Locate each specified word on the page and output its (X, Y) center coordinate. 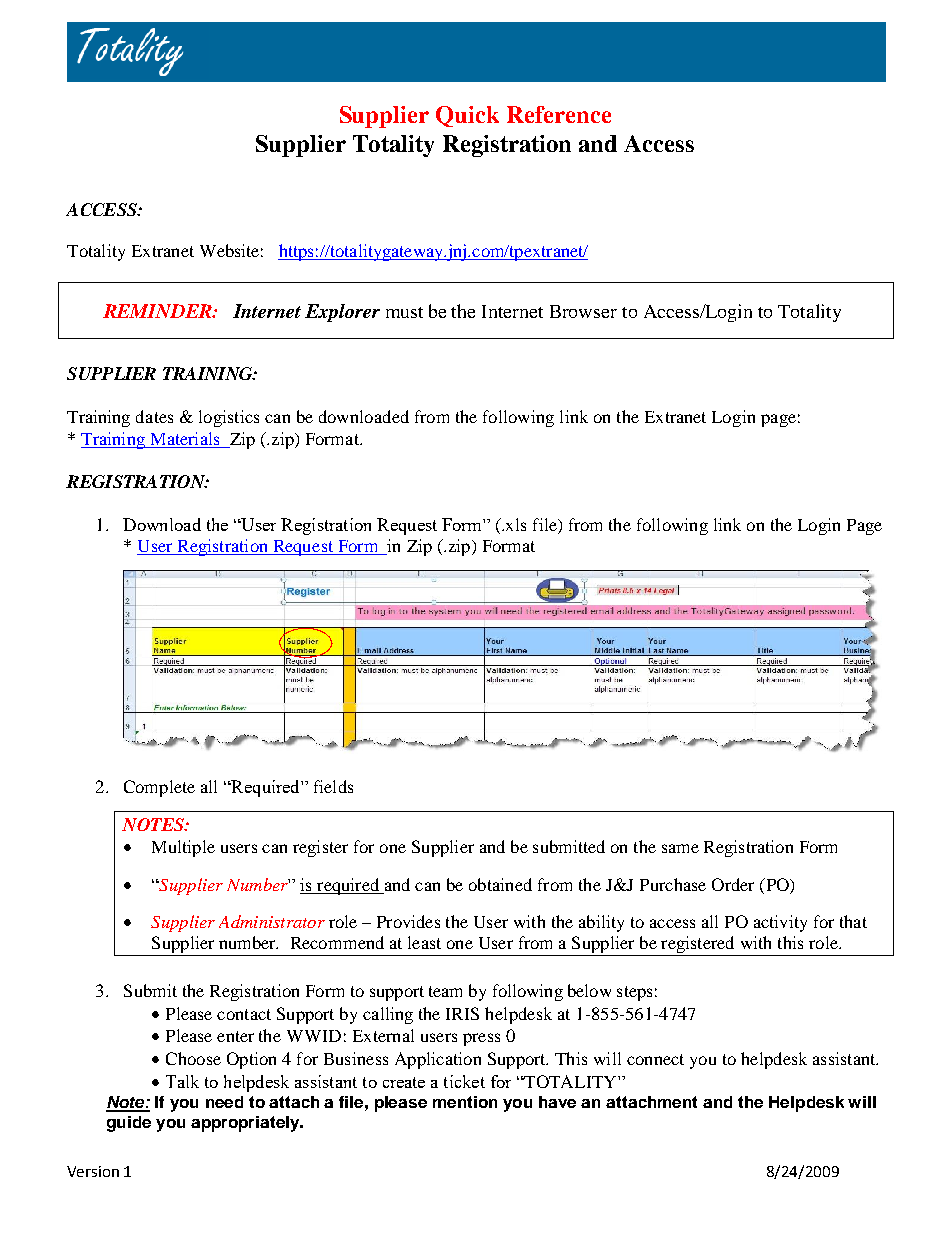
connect (655, 1059)
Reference (559, 114)
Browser (583, 311)
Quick (467, 116)
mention (465, 1102)
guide (129, 1124)
